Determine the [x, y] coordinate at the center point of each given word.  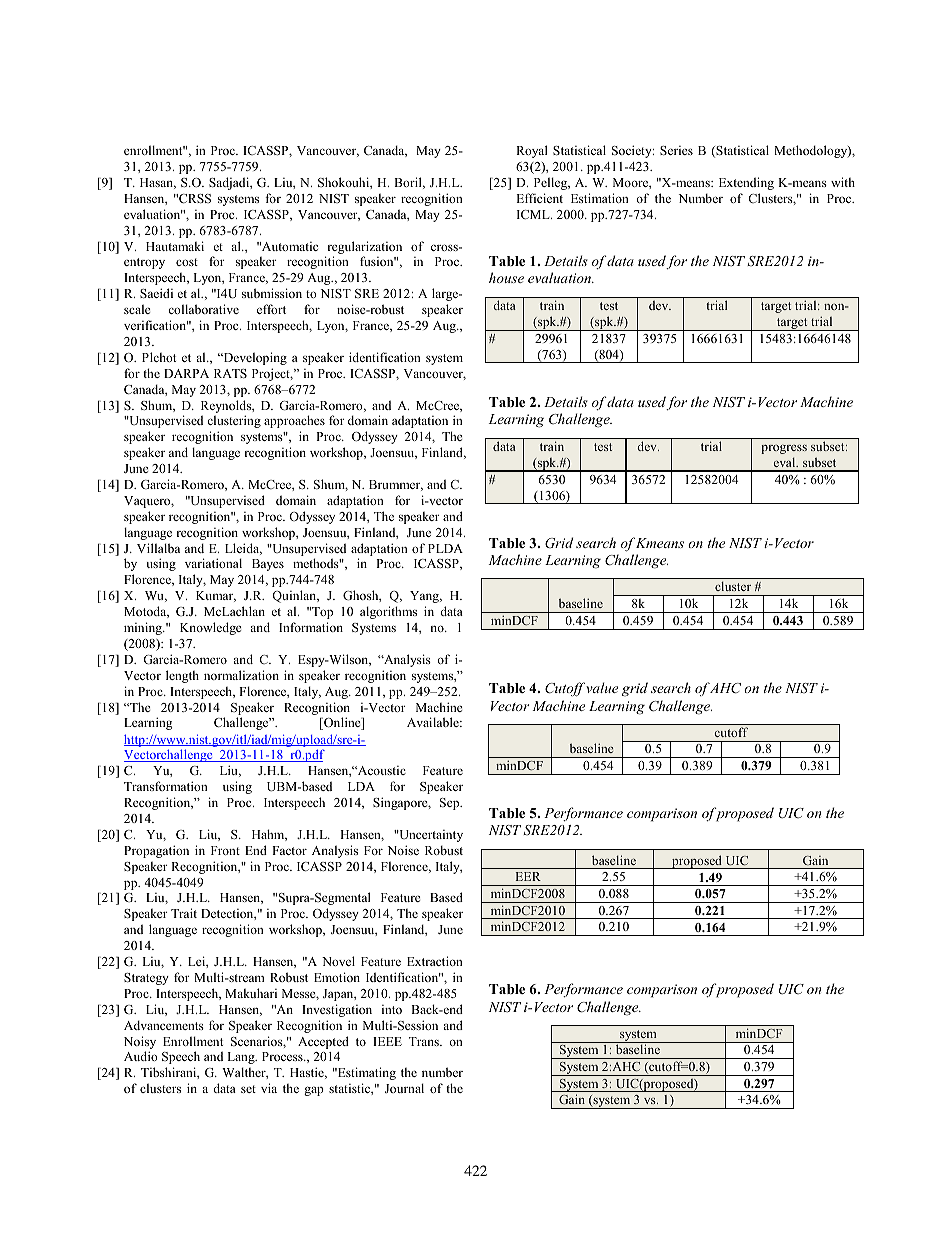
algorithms [388, 612]
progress [784, 449]
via [269, 1088]
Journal [404, 1088]
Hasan [158, 183]
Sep [451, 804]
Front [225, 850]
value [602, 687]
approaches [294, 421]
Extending [746, 183]
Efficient [539, 198]
